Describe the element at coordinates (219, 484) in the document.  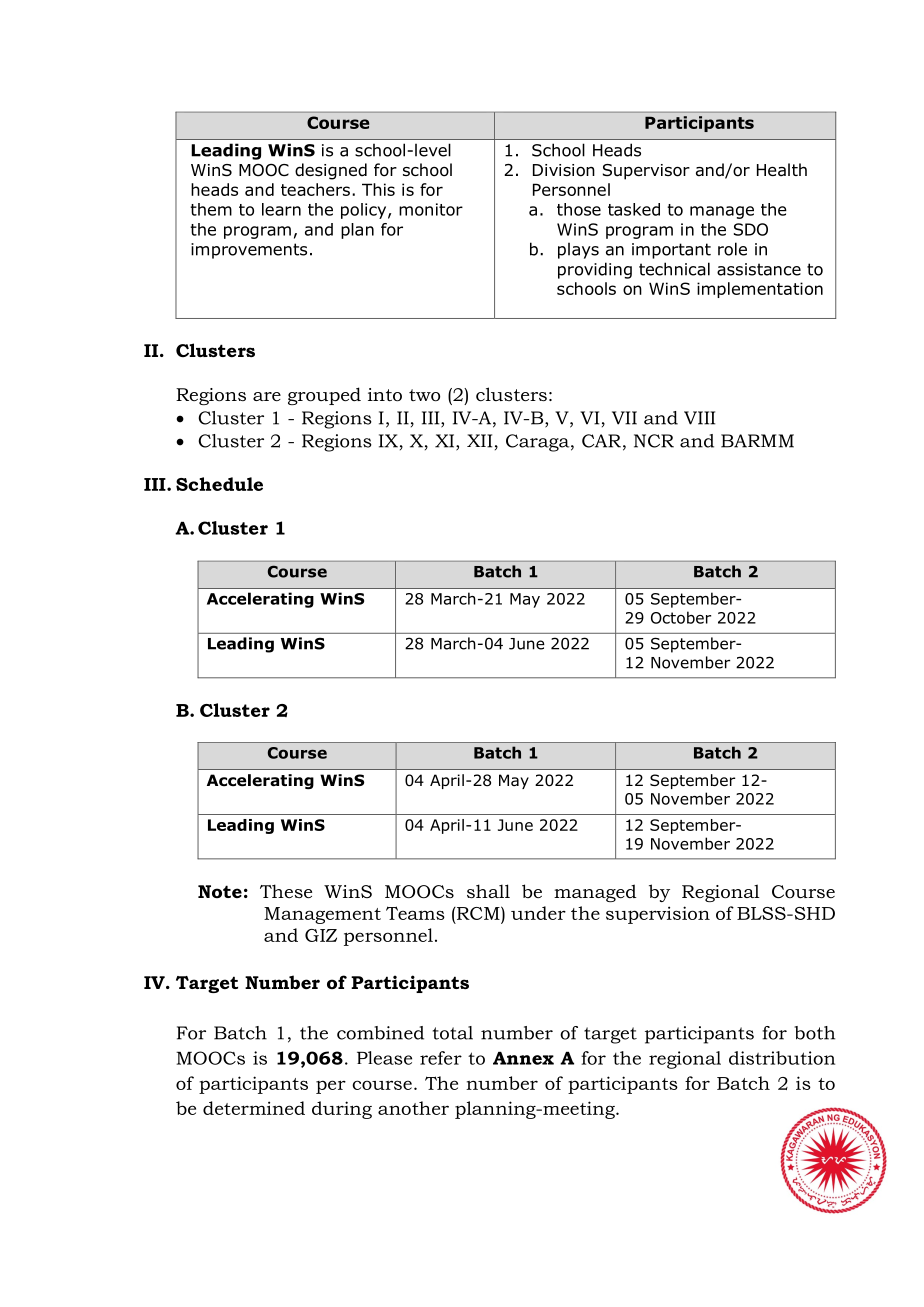
I see `Schedule` at that location.
